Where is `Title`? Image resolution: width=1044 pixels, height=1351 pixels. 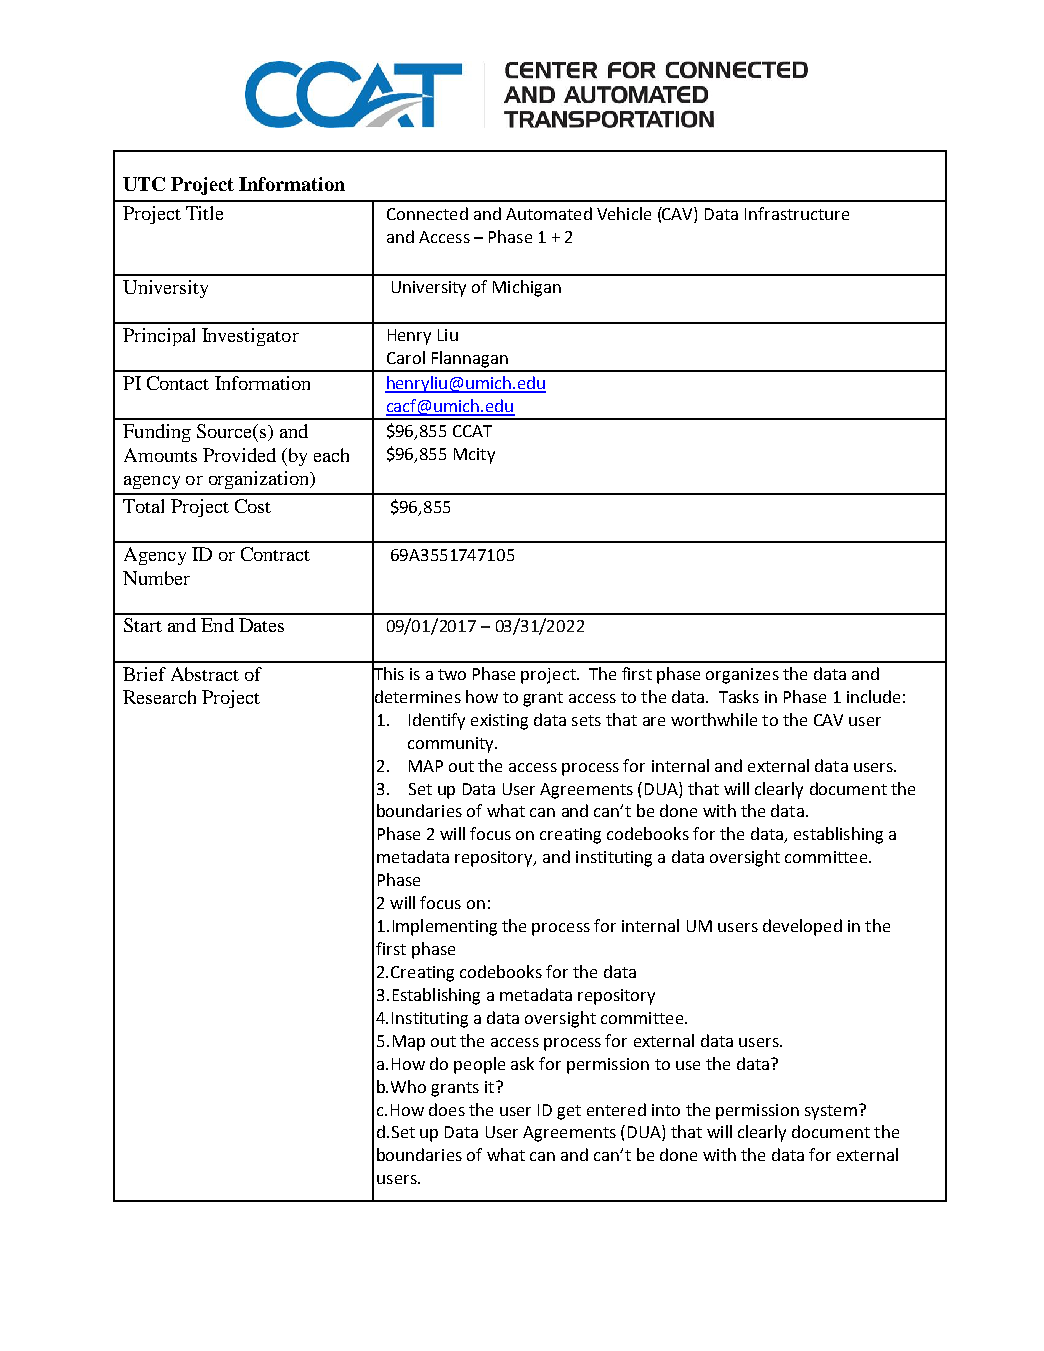
Title is located at coordinates (204, 213).
